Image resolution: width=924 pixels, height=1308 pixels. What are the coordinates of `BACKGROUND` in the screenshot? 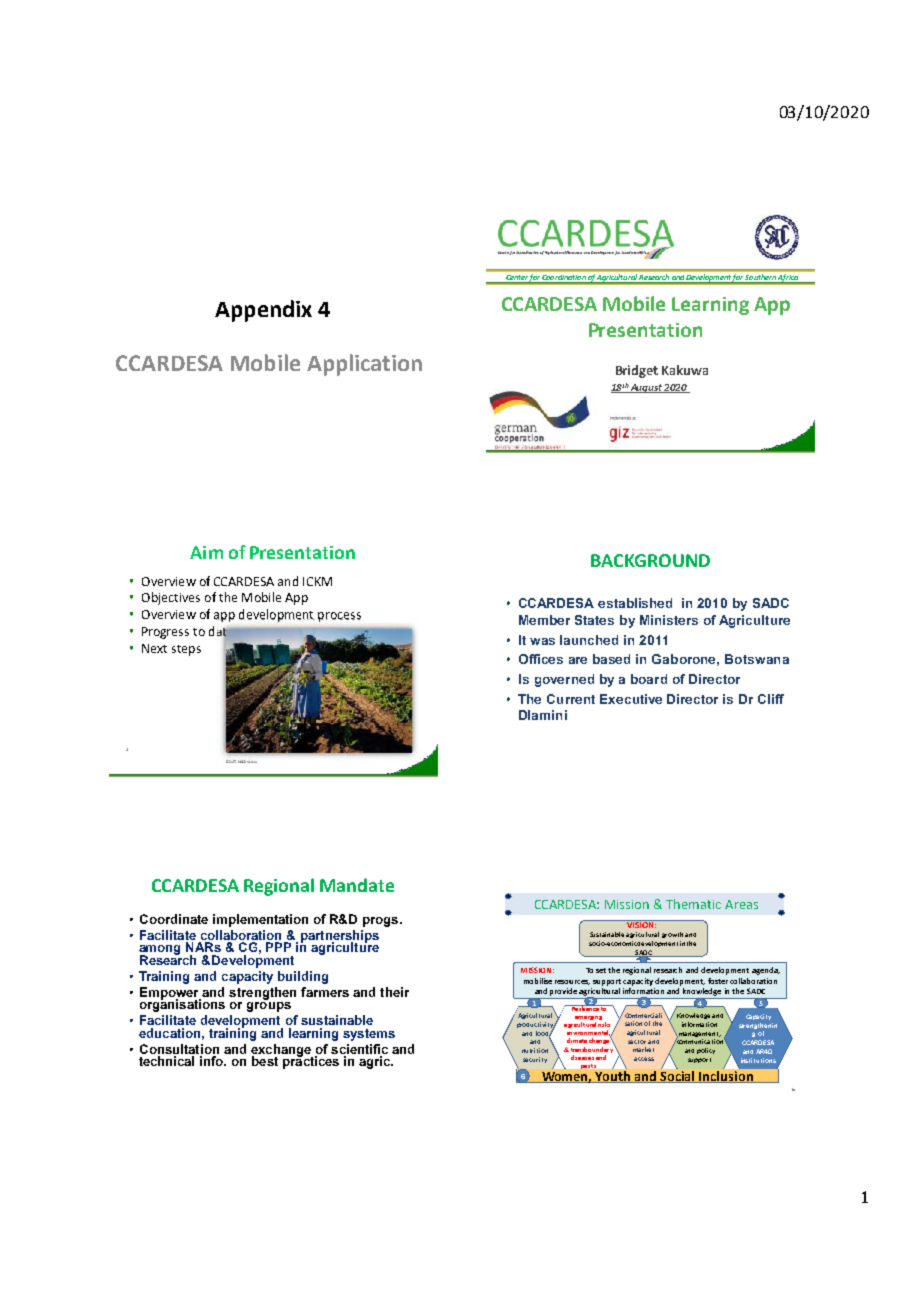 It's located at (650, 560).
